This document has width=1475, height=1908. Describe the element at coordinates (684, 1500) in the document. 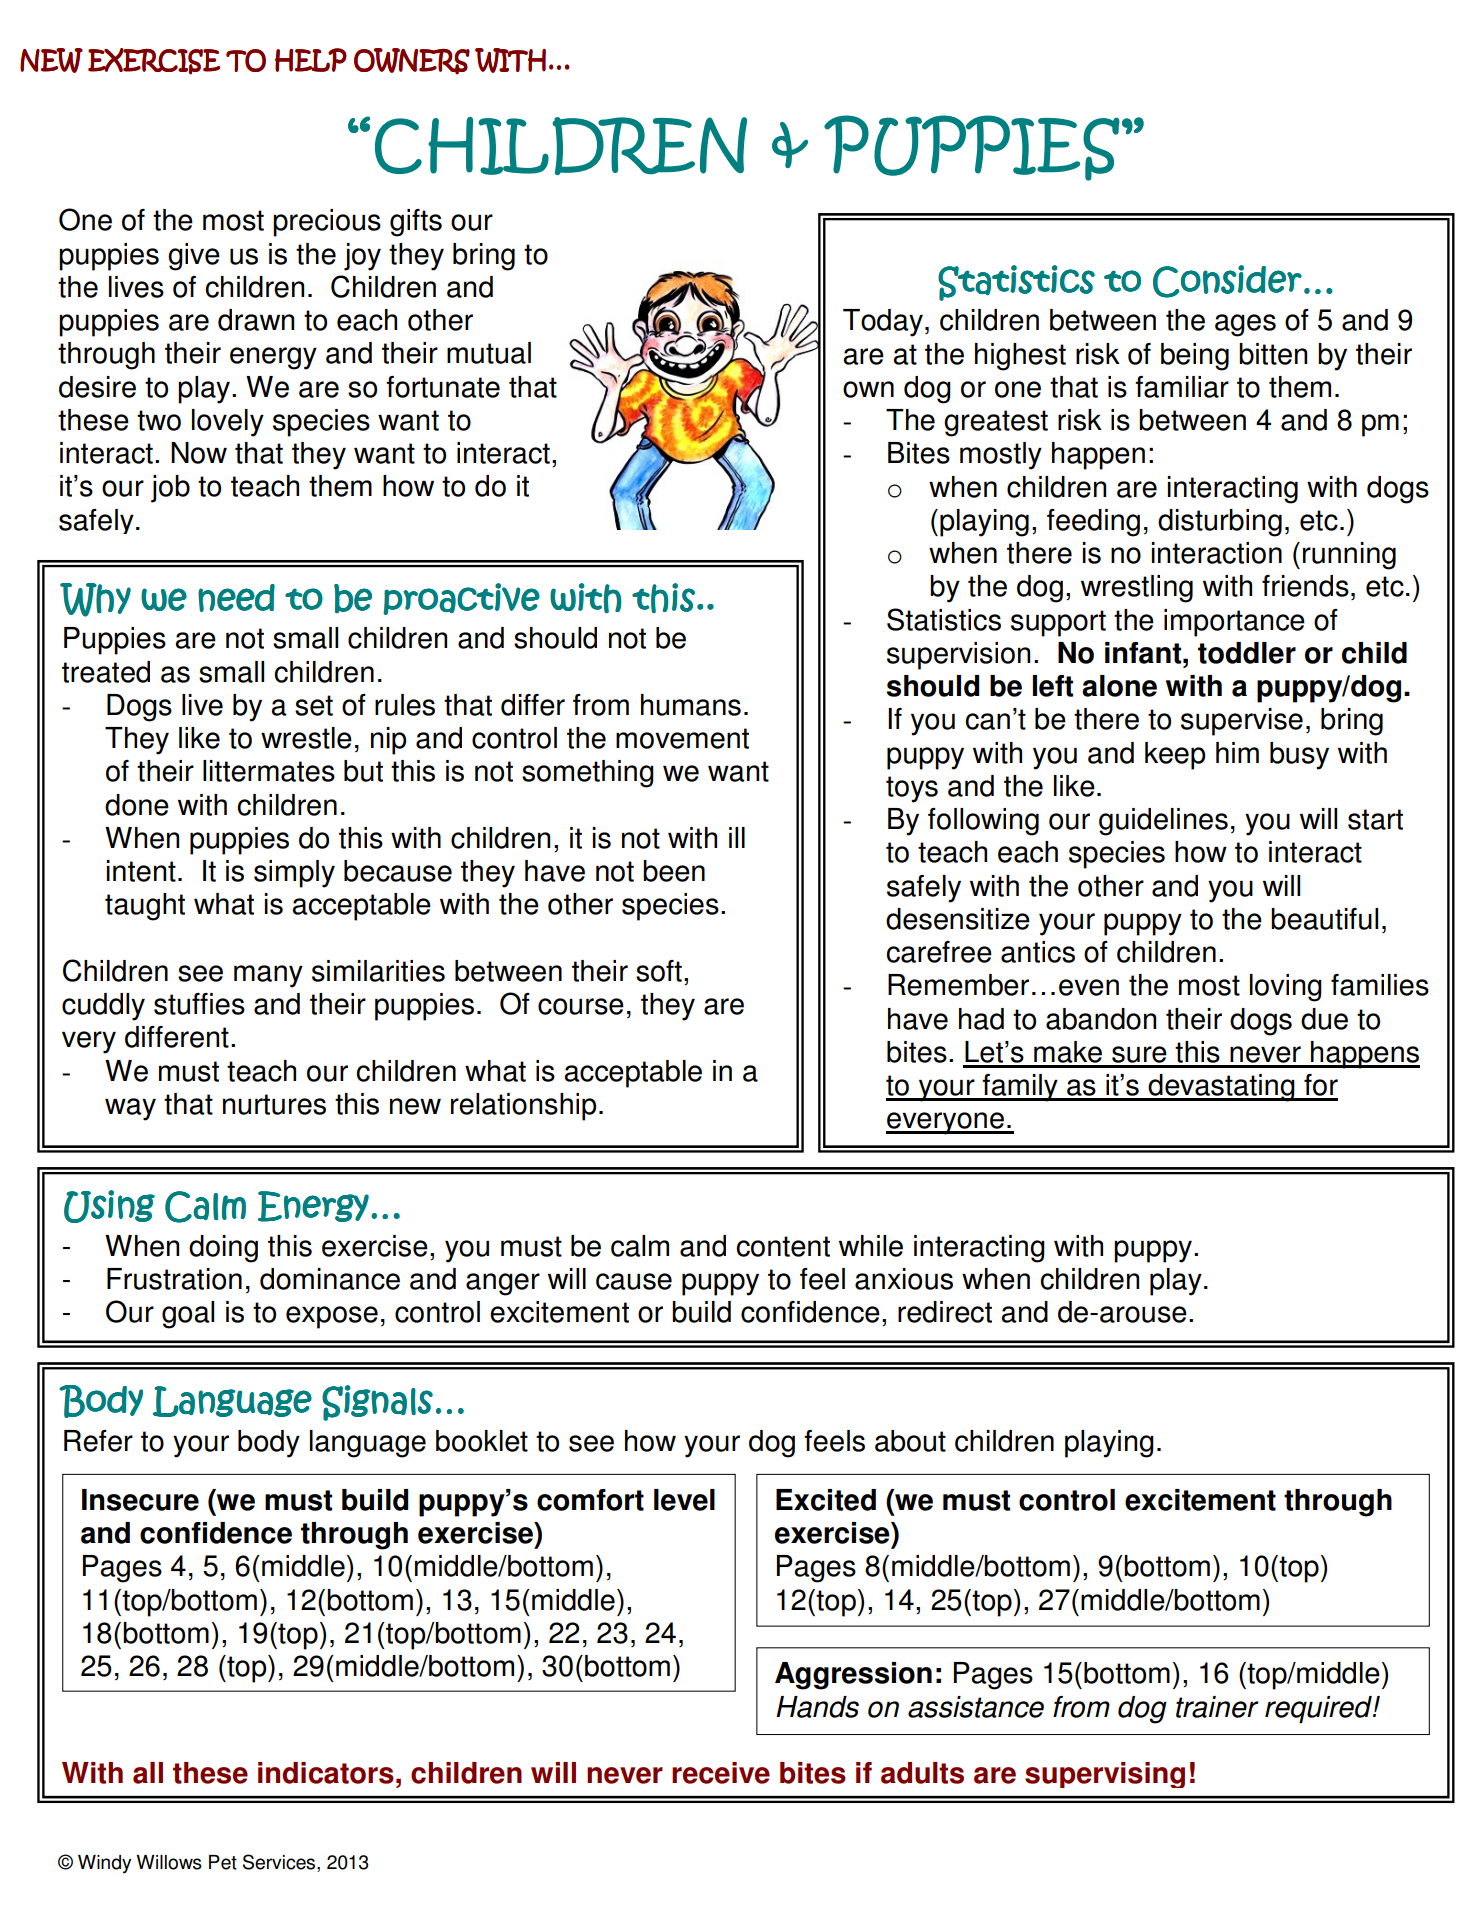

I see `level` at that location.
